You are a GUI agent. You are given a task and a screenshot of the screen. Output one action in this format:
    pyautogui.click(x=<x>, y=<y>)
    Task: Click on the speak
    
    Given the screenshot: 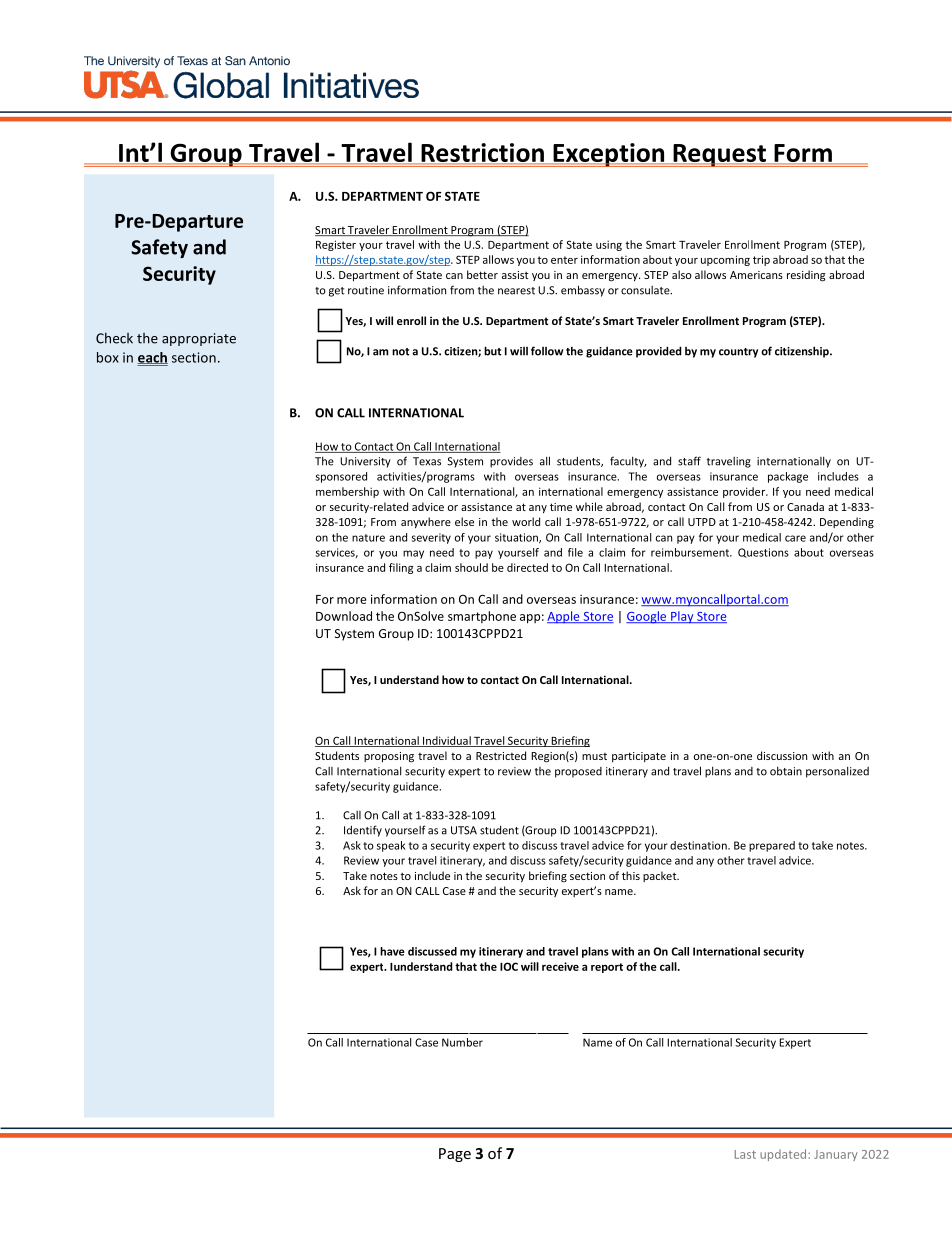 What is the action you would take?
    pyautogui.click(x=391, y=846)
